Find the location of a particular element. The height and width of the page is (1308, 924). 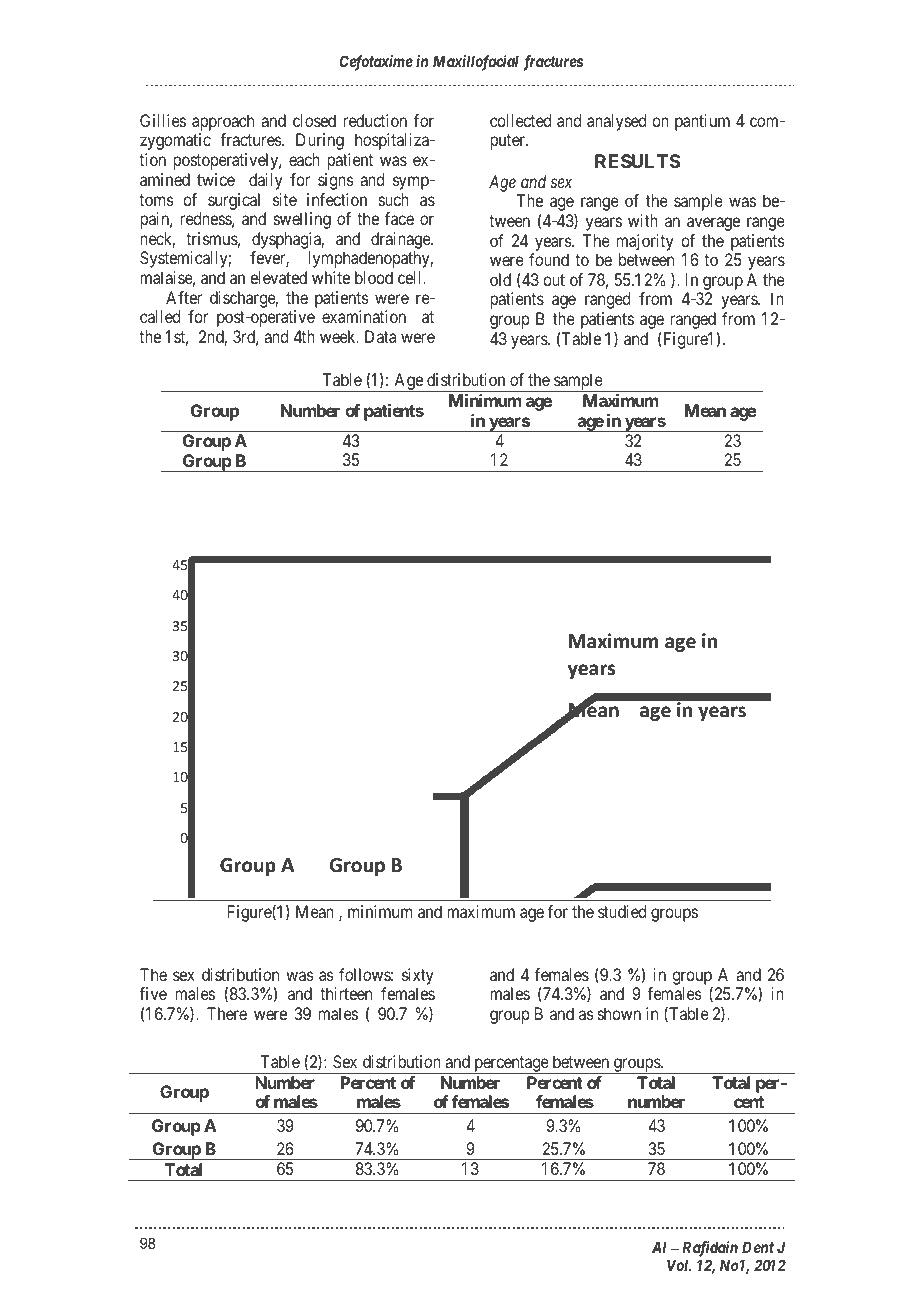

five is located at coordinates (153, 993).
